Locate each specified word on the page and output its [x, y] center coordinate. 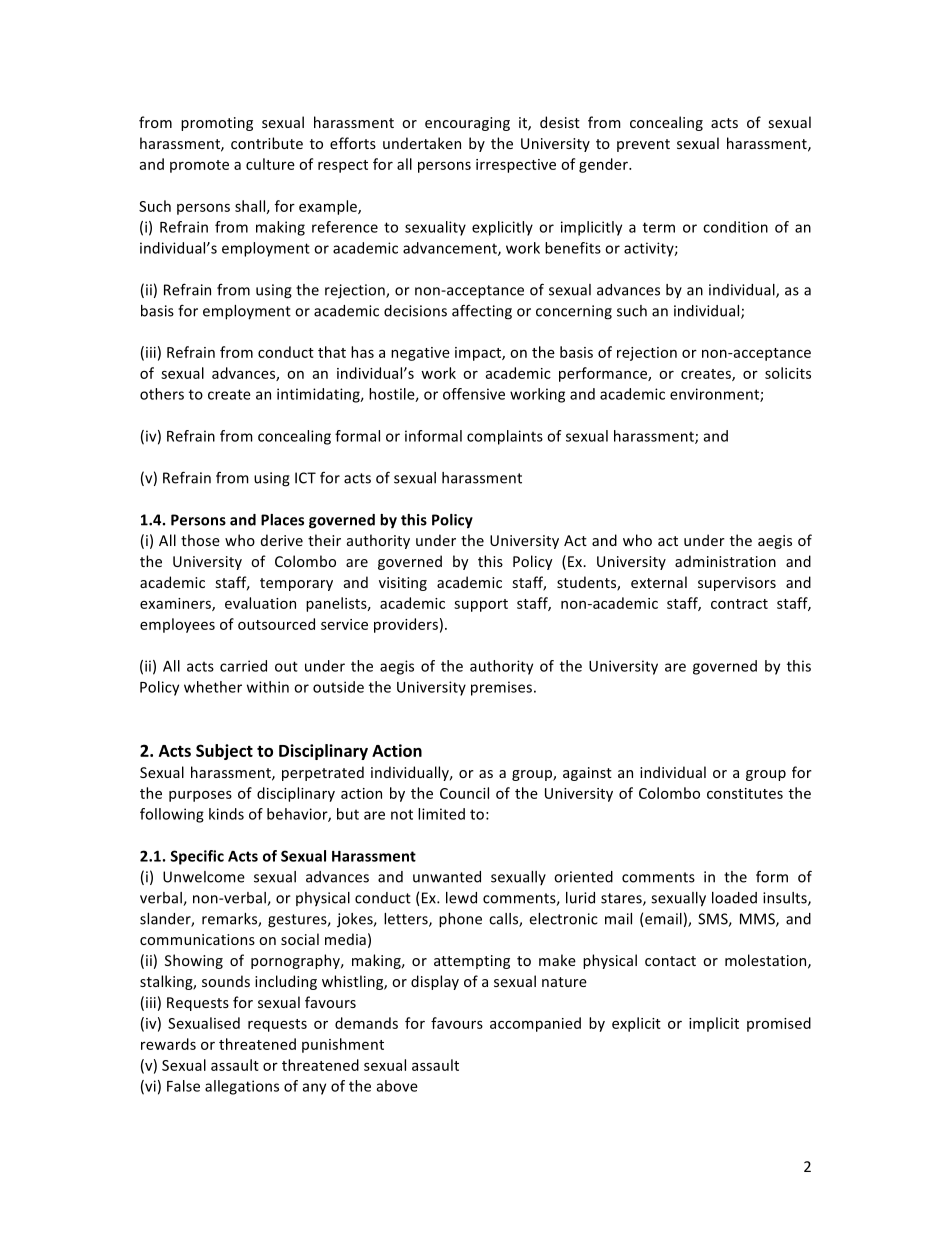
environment [715, 395]
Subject [224, 752]
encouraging [467, 124]
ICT [305, 478]
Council [464, 793]
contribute [267, 143]
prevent [643, 145]
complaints [505, 437]
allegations [242, 1087]
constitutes [745, 793]
